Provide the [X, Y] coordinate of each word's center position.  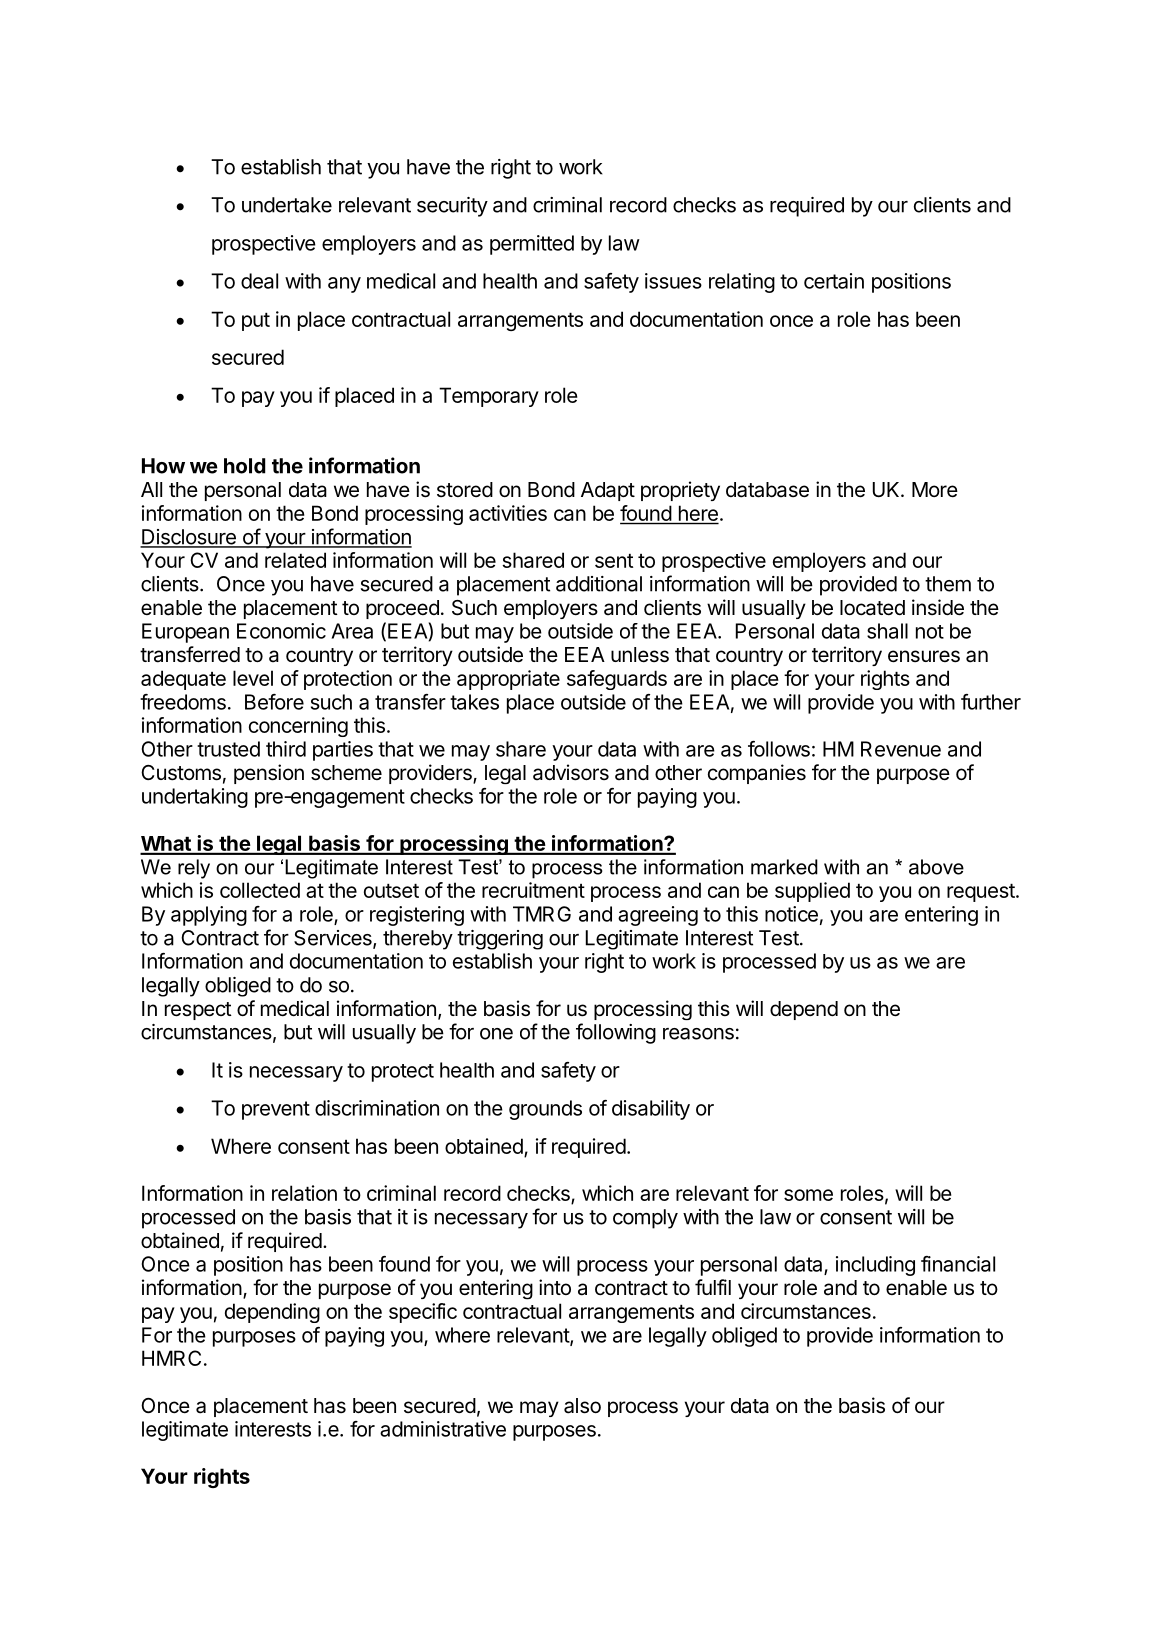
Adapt [608, 491]
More [935, 490]
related [295, 560]
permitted [532, 245]
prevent [276, 1110]
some [808, 1195]
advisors [571, 772]
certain [834, 281]
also [582, 1406]
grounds [545, 1110]
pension [269, 774]
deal [259, 281]
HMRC [171, 1358]
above [936, 867]
